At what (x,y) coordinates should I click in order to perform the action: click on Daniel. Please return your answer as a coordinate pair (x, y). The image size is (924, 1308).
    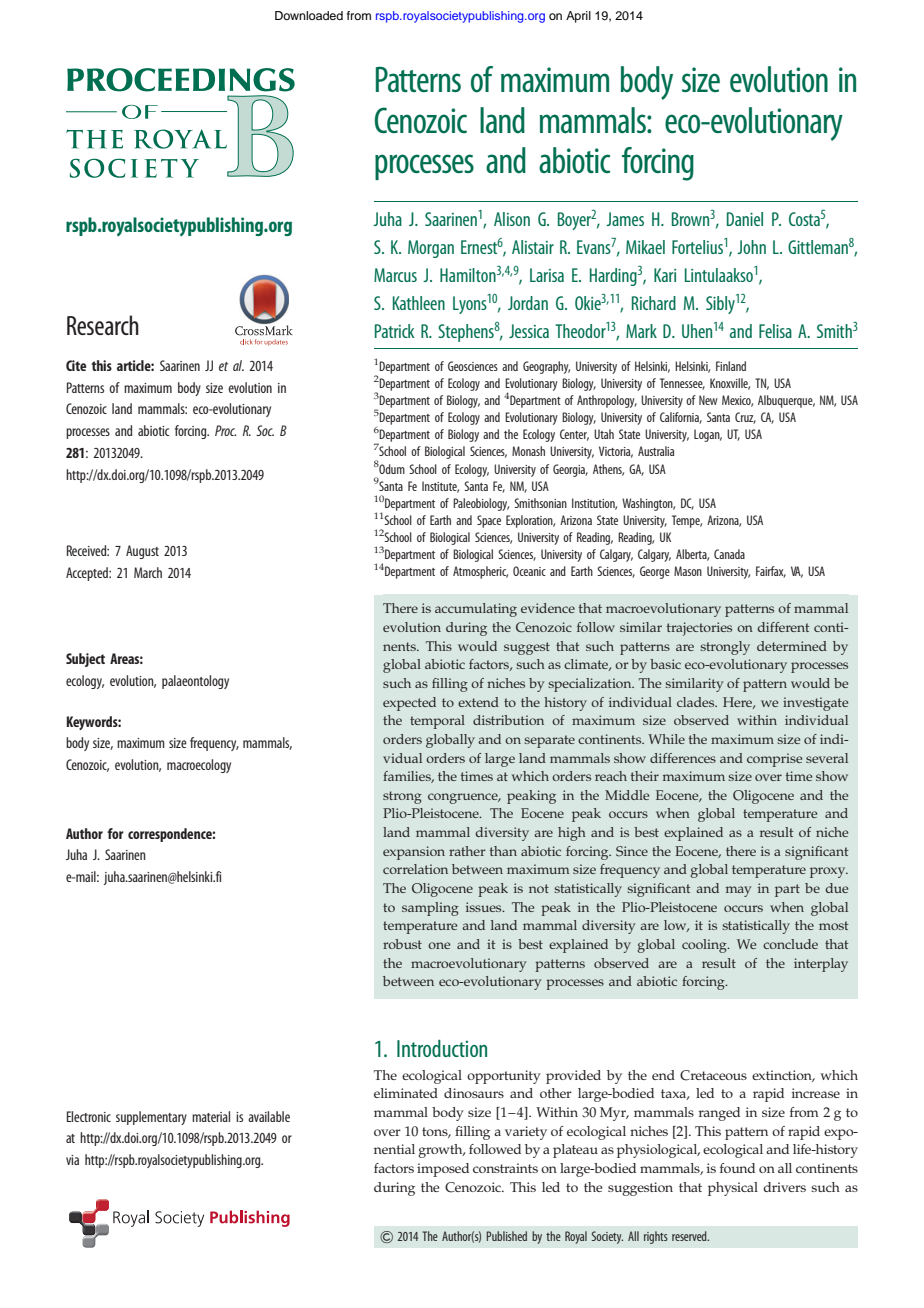
    Looking at the image, I should click on (745, 219).
